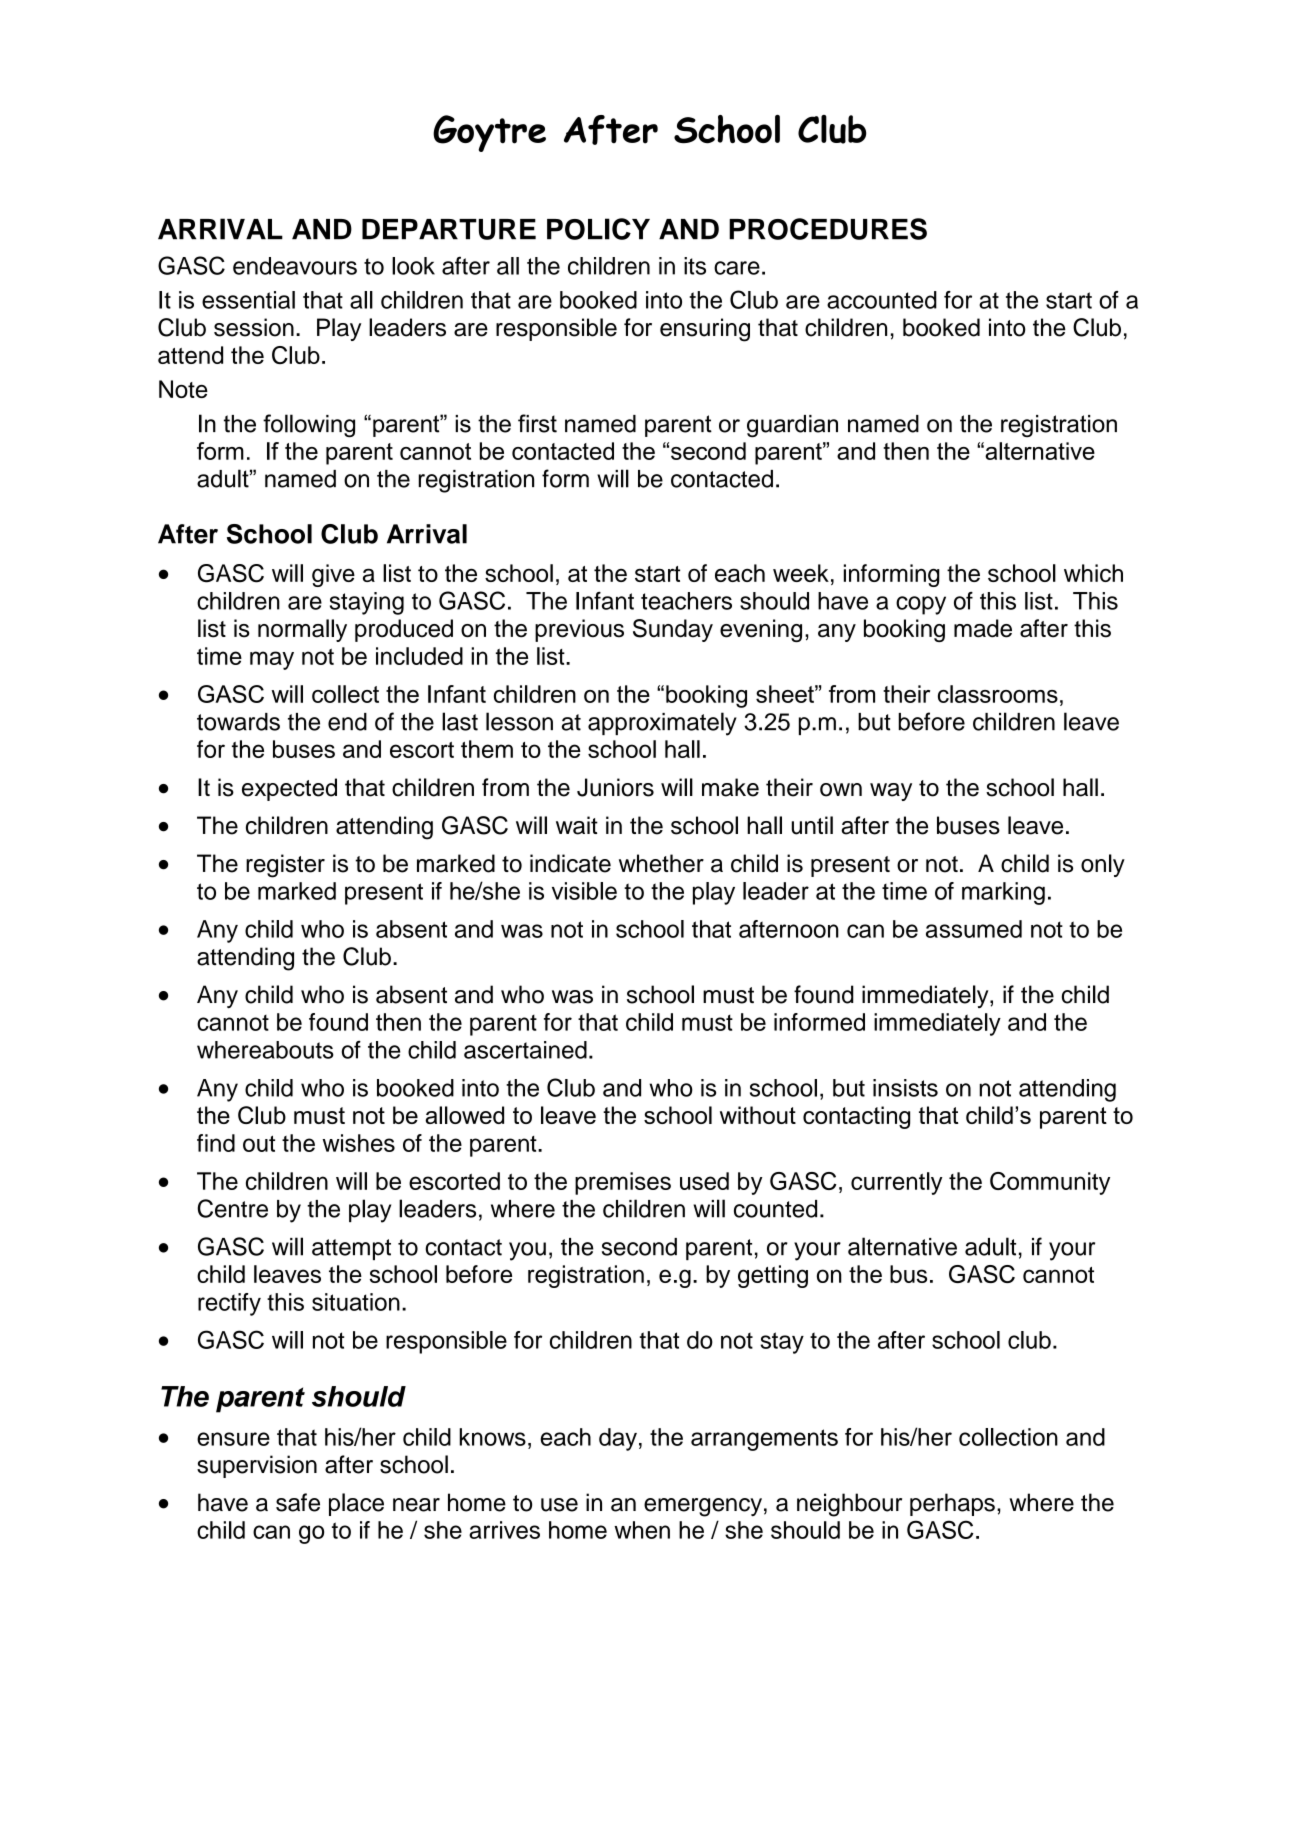  Describe the element at coordinates (661, 863) in the screenshot. I see `whether` at that location.
